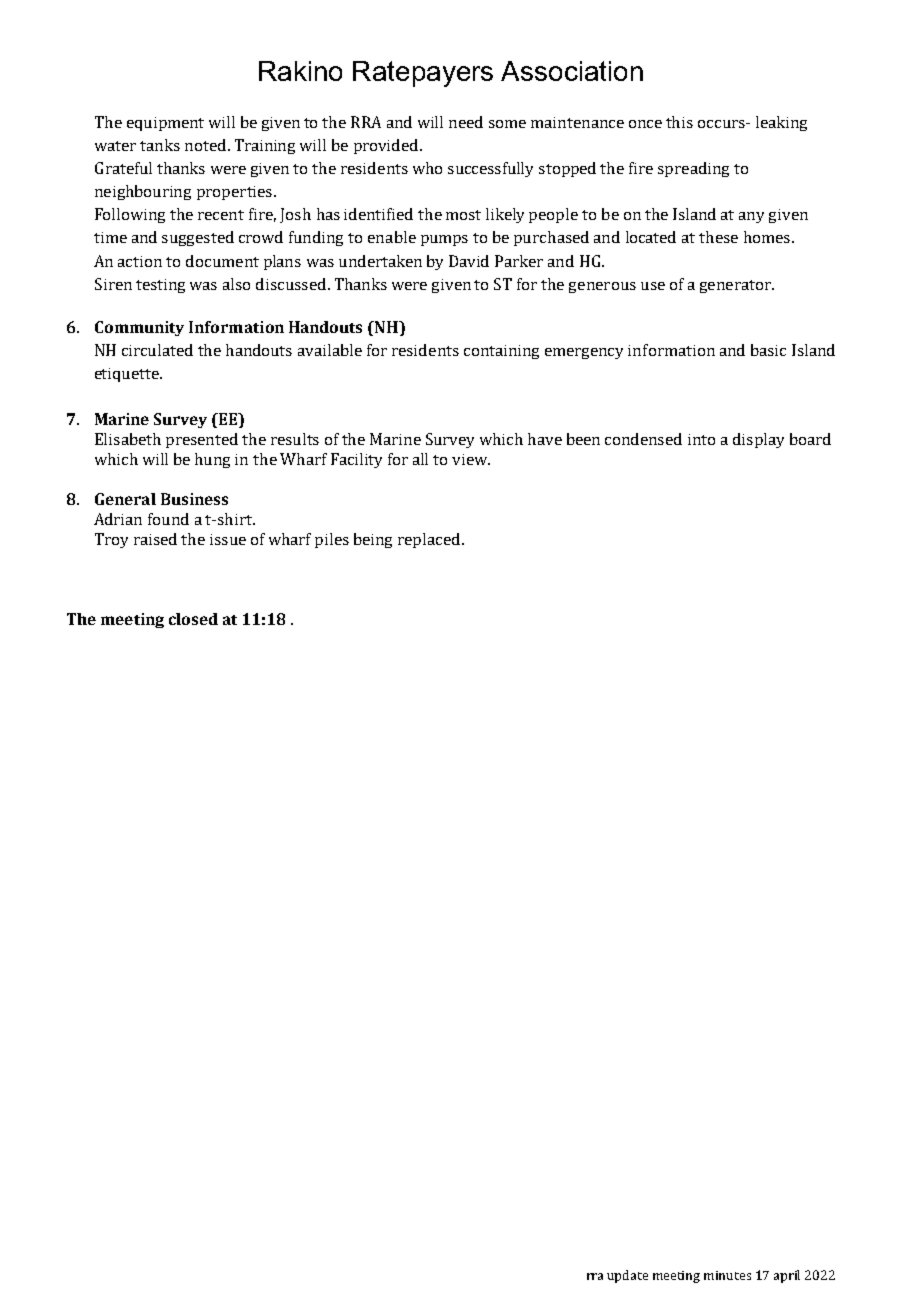 This screenshot has width=924, height=1308. What do you see at coordinates (165, 124) in the screenshot?
I see `equipment` at bounding box center [165, 124].
